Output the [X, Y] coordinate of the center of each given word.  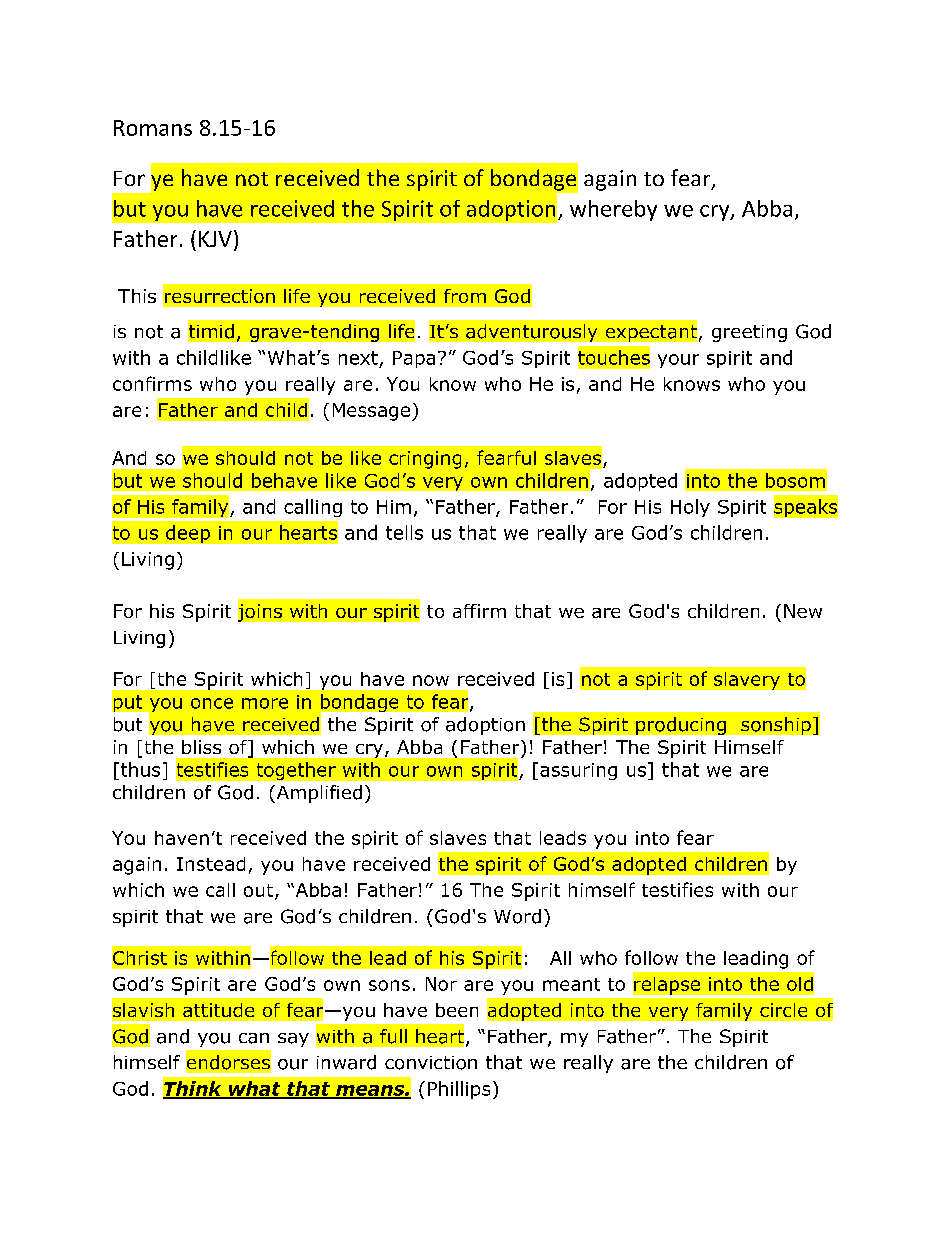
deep [188, 534]
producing [681, 726]
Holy [690, 508]
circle [783, 1010]
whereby [613, 210]
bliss [201, 747]
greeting [749, 333]
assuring [578, 771]
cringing [425, 460]
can [254, 1038]
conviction [431, 1063]
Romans [153, 128]
